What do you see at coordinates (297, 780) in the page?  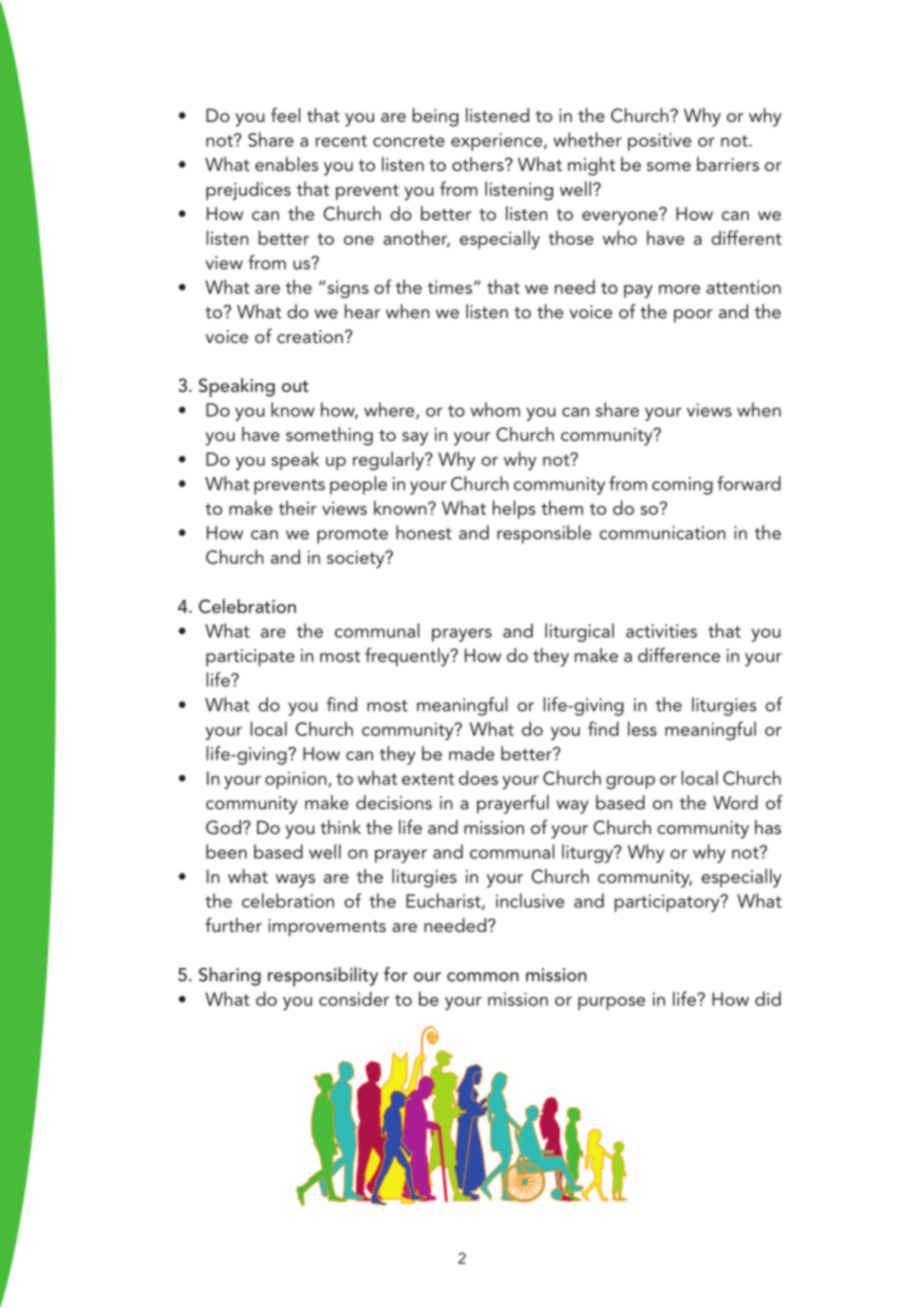 I see `opinion` at bounding box center [297, 780].
